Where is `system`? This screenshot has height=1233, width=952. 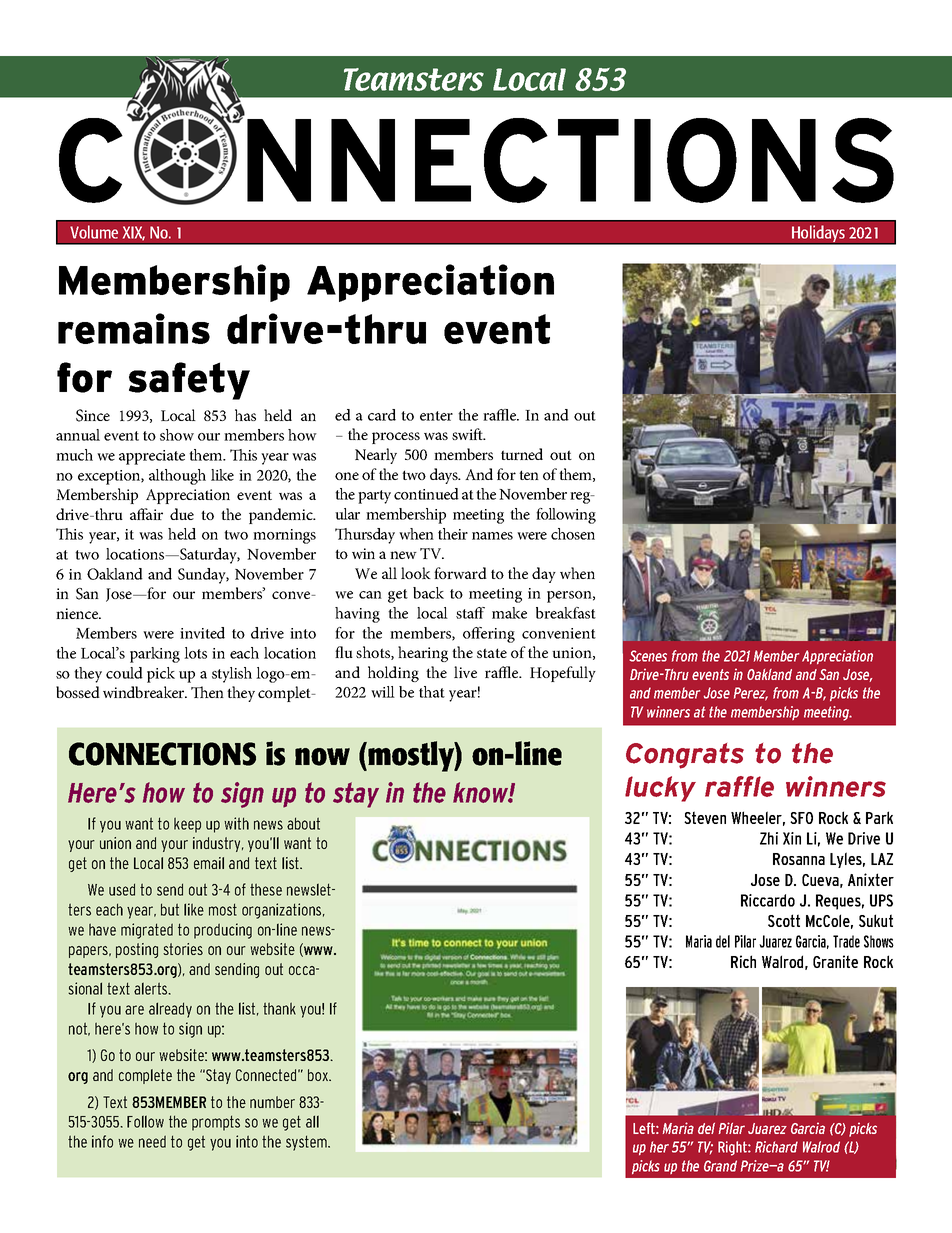
system is located at coordinates (307, 1143).
